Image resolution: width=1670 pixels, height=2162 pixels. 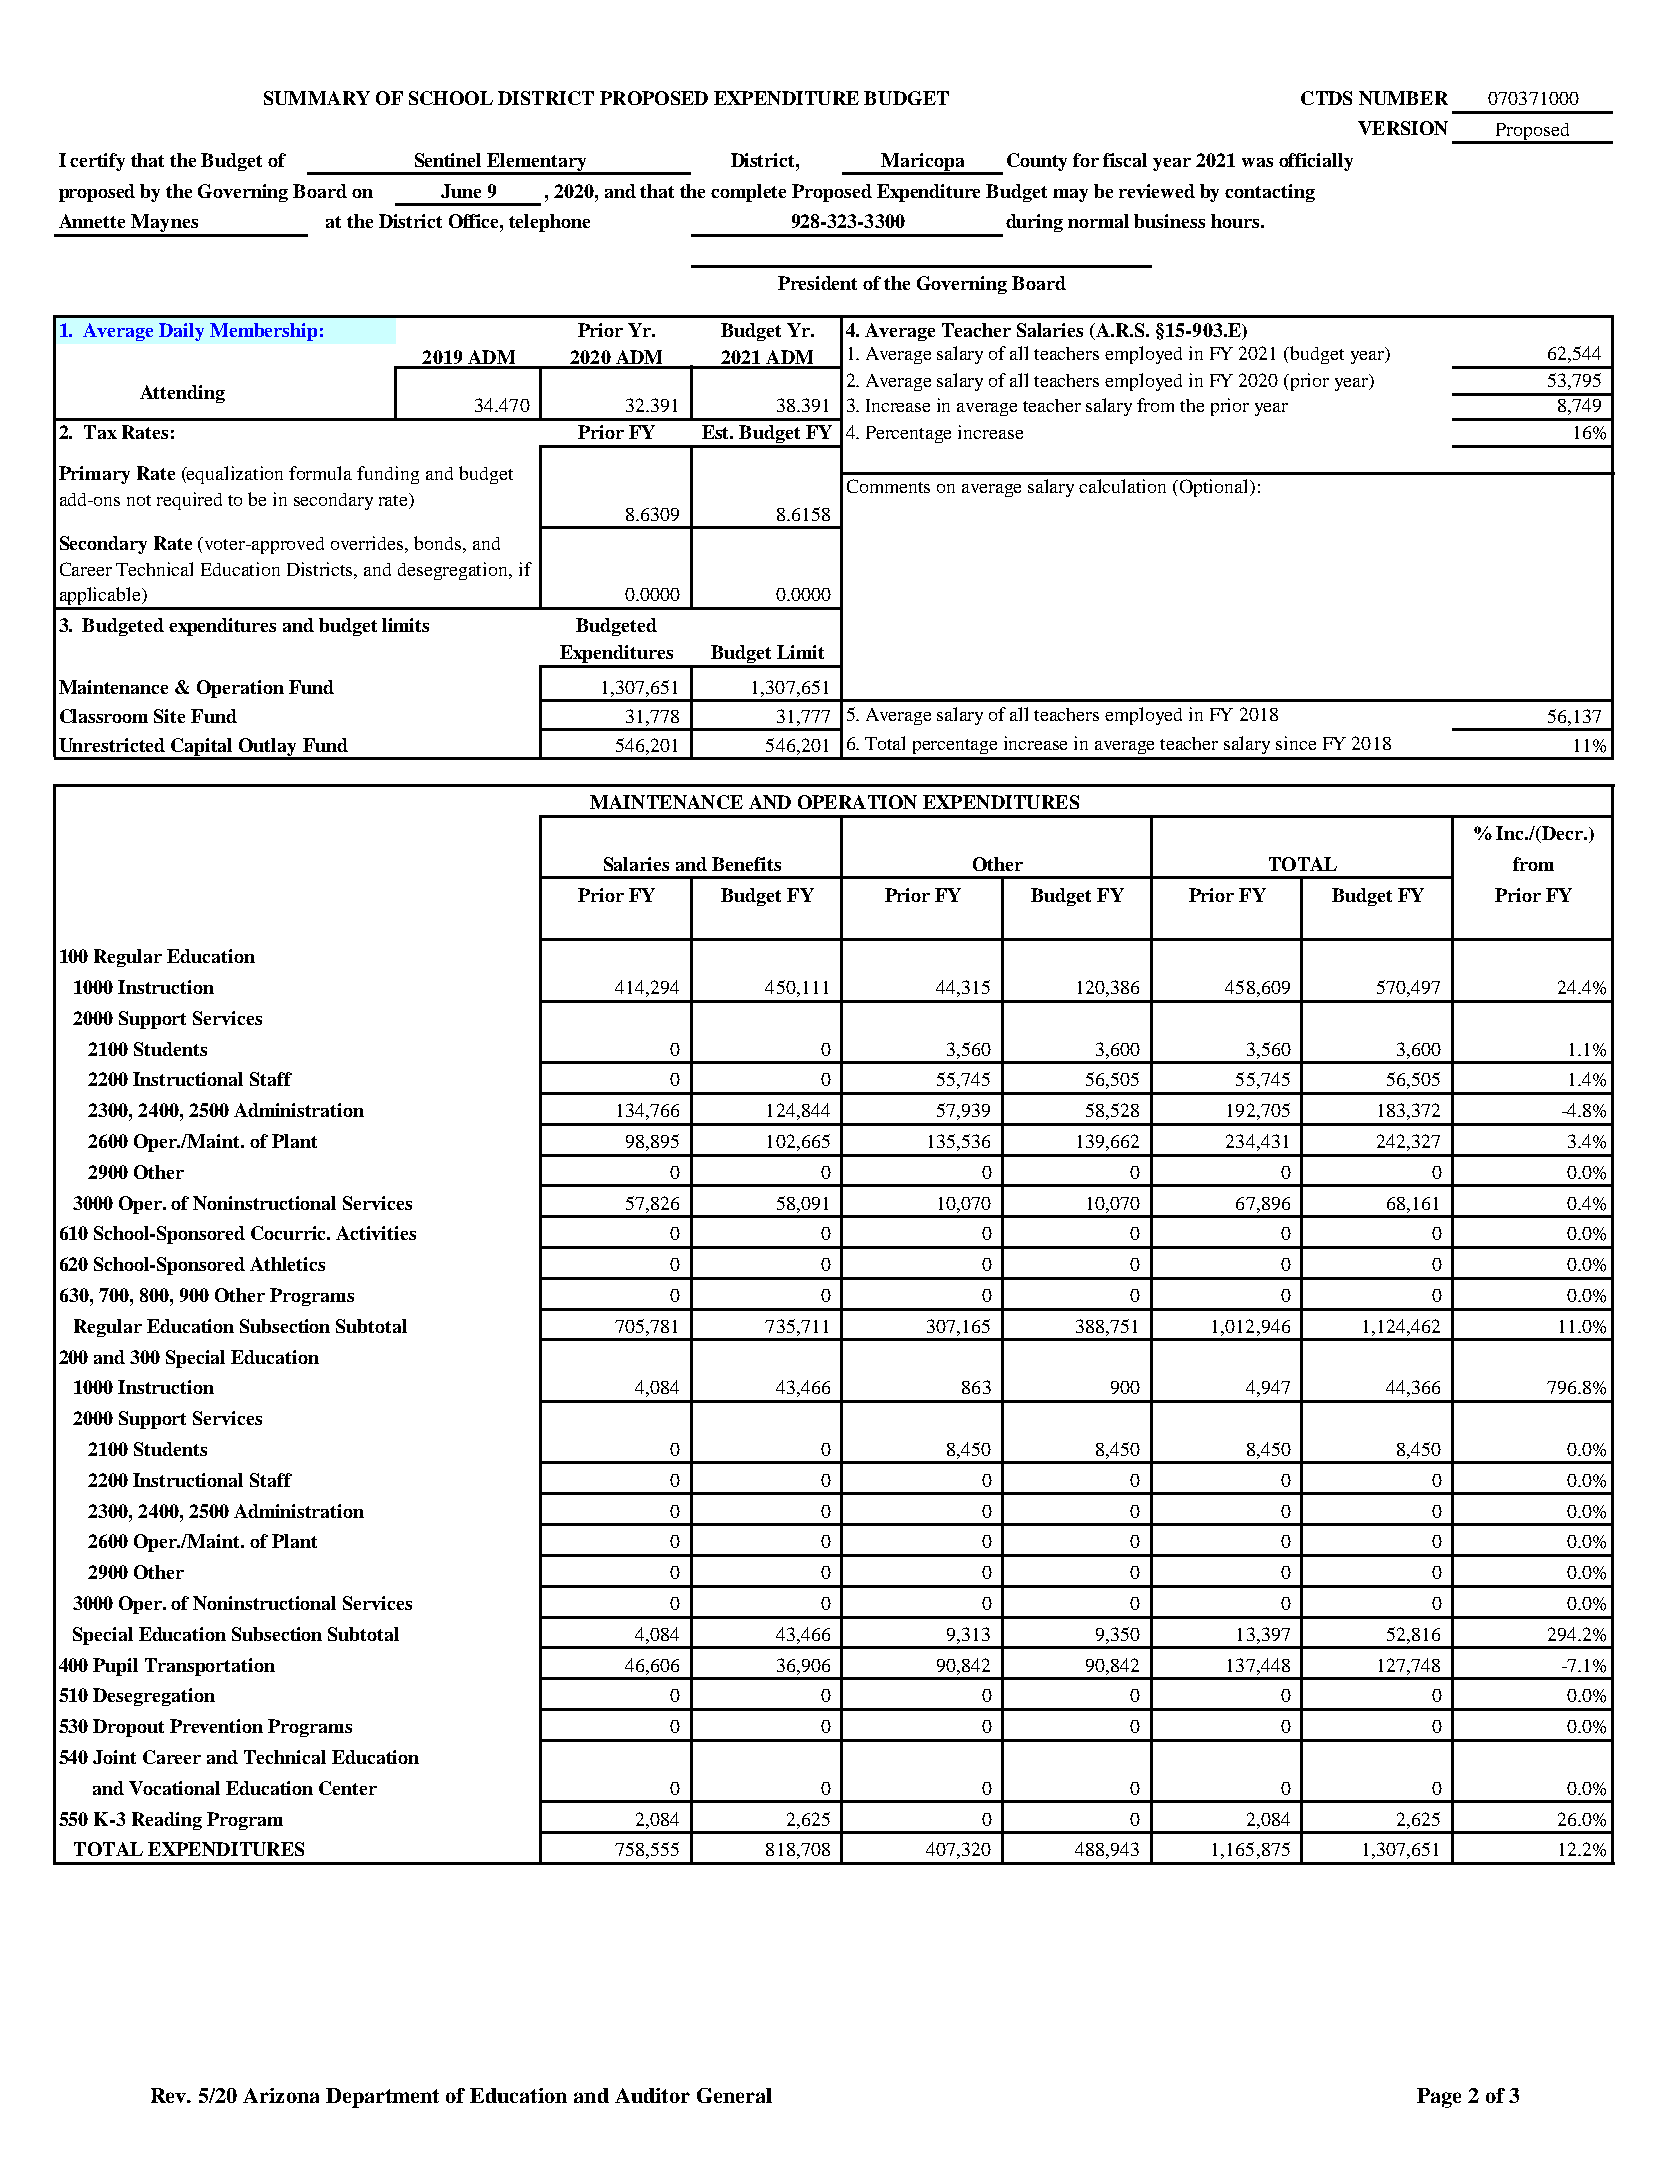 What do you see at coordinates (1439, 2098) in the screenshot?
I see `Page` at bounding box center [1439, 2098].
